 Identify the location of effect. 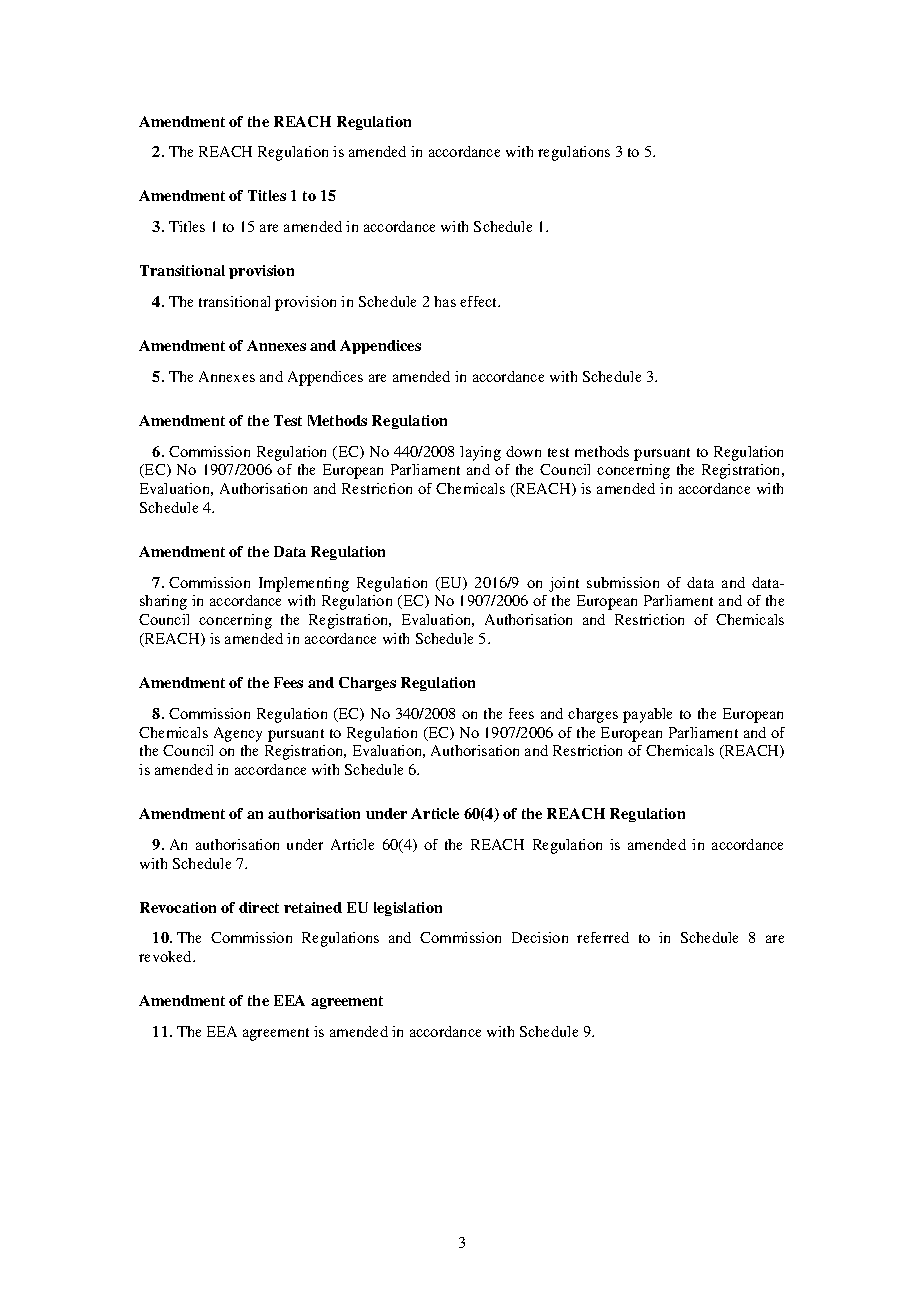
(480, 301).
